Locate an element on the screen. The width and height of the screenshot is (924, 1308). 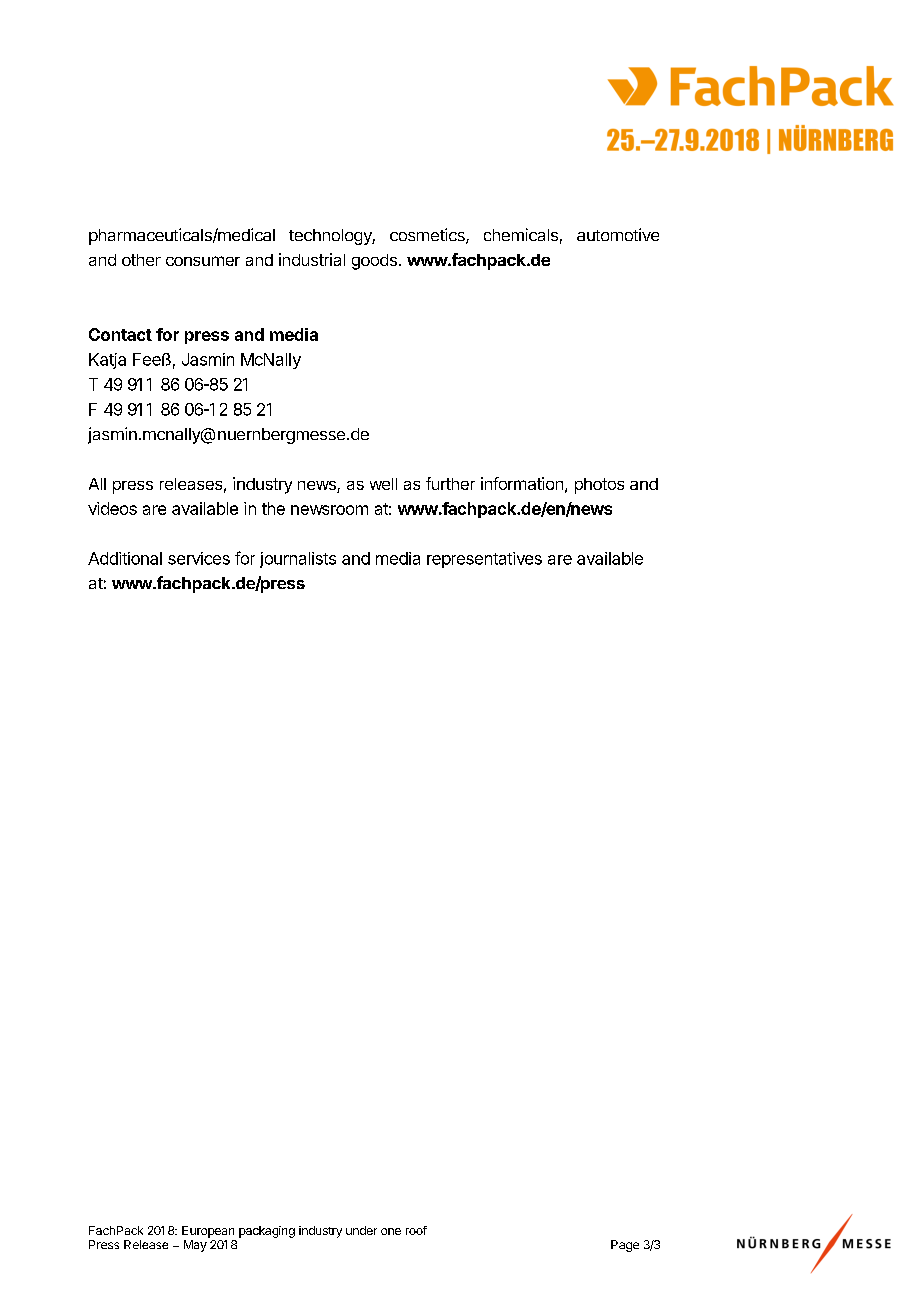
services is located at coordinates (199, 558).
